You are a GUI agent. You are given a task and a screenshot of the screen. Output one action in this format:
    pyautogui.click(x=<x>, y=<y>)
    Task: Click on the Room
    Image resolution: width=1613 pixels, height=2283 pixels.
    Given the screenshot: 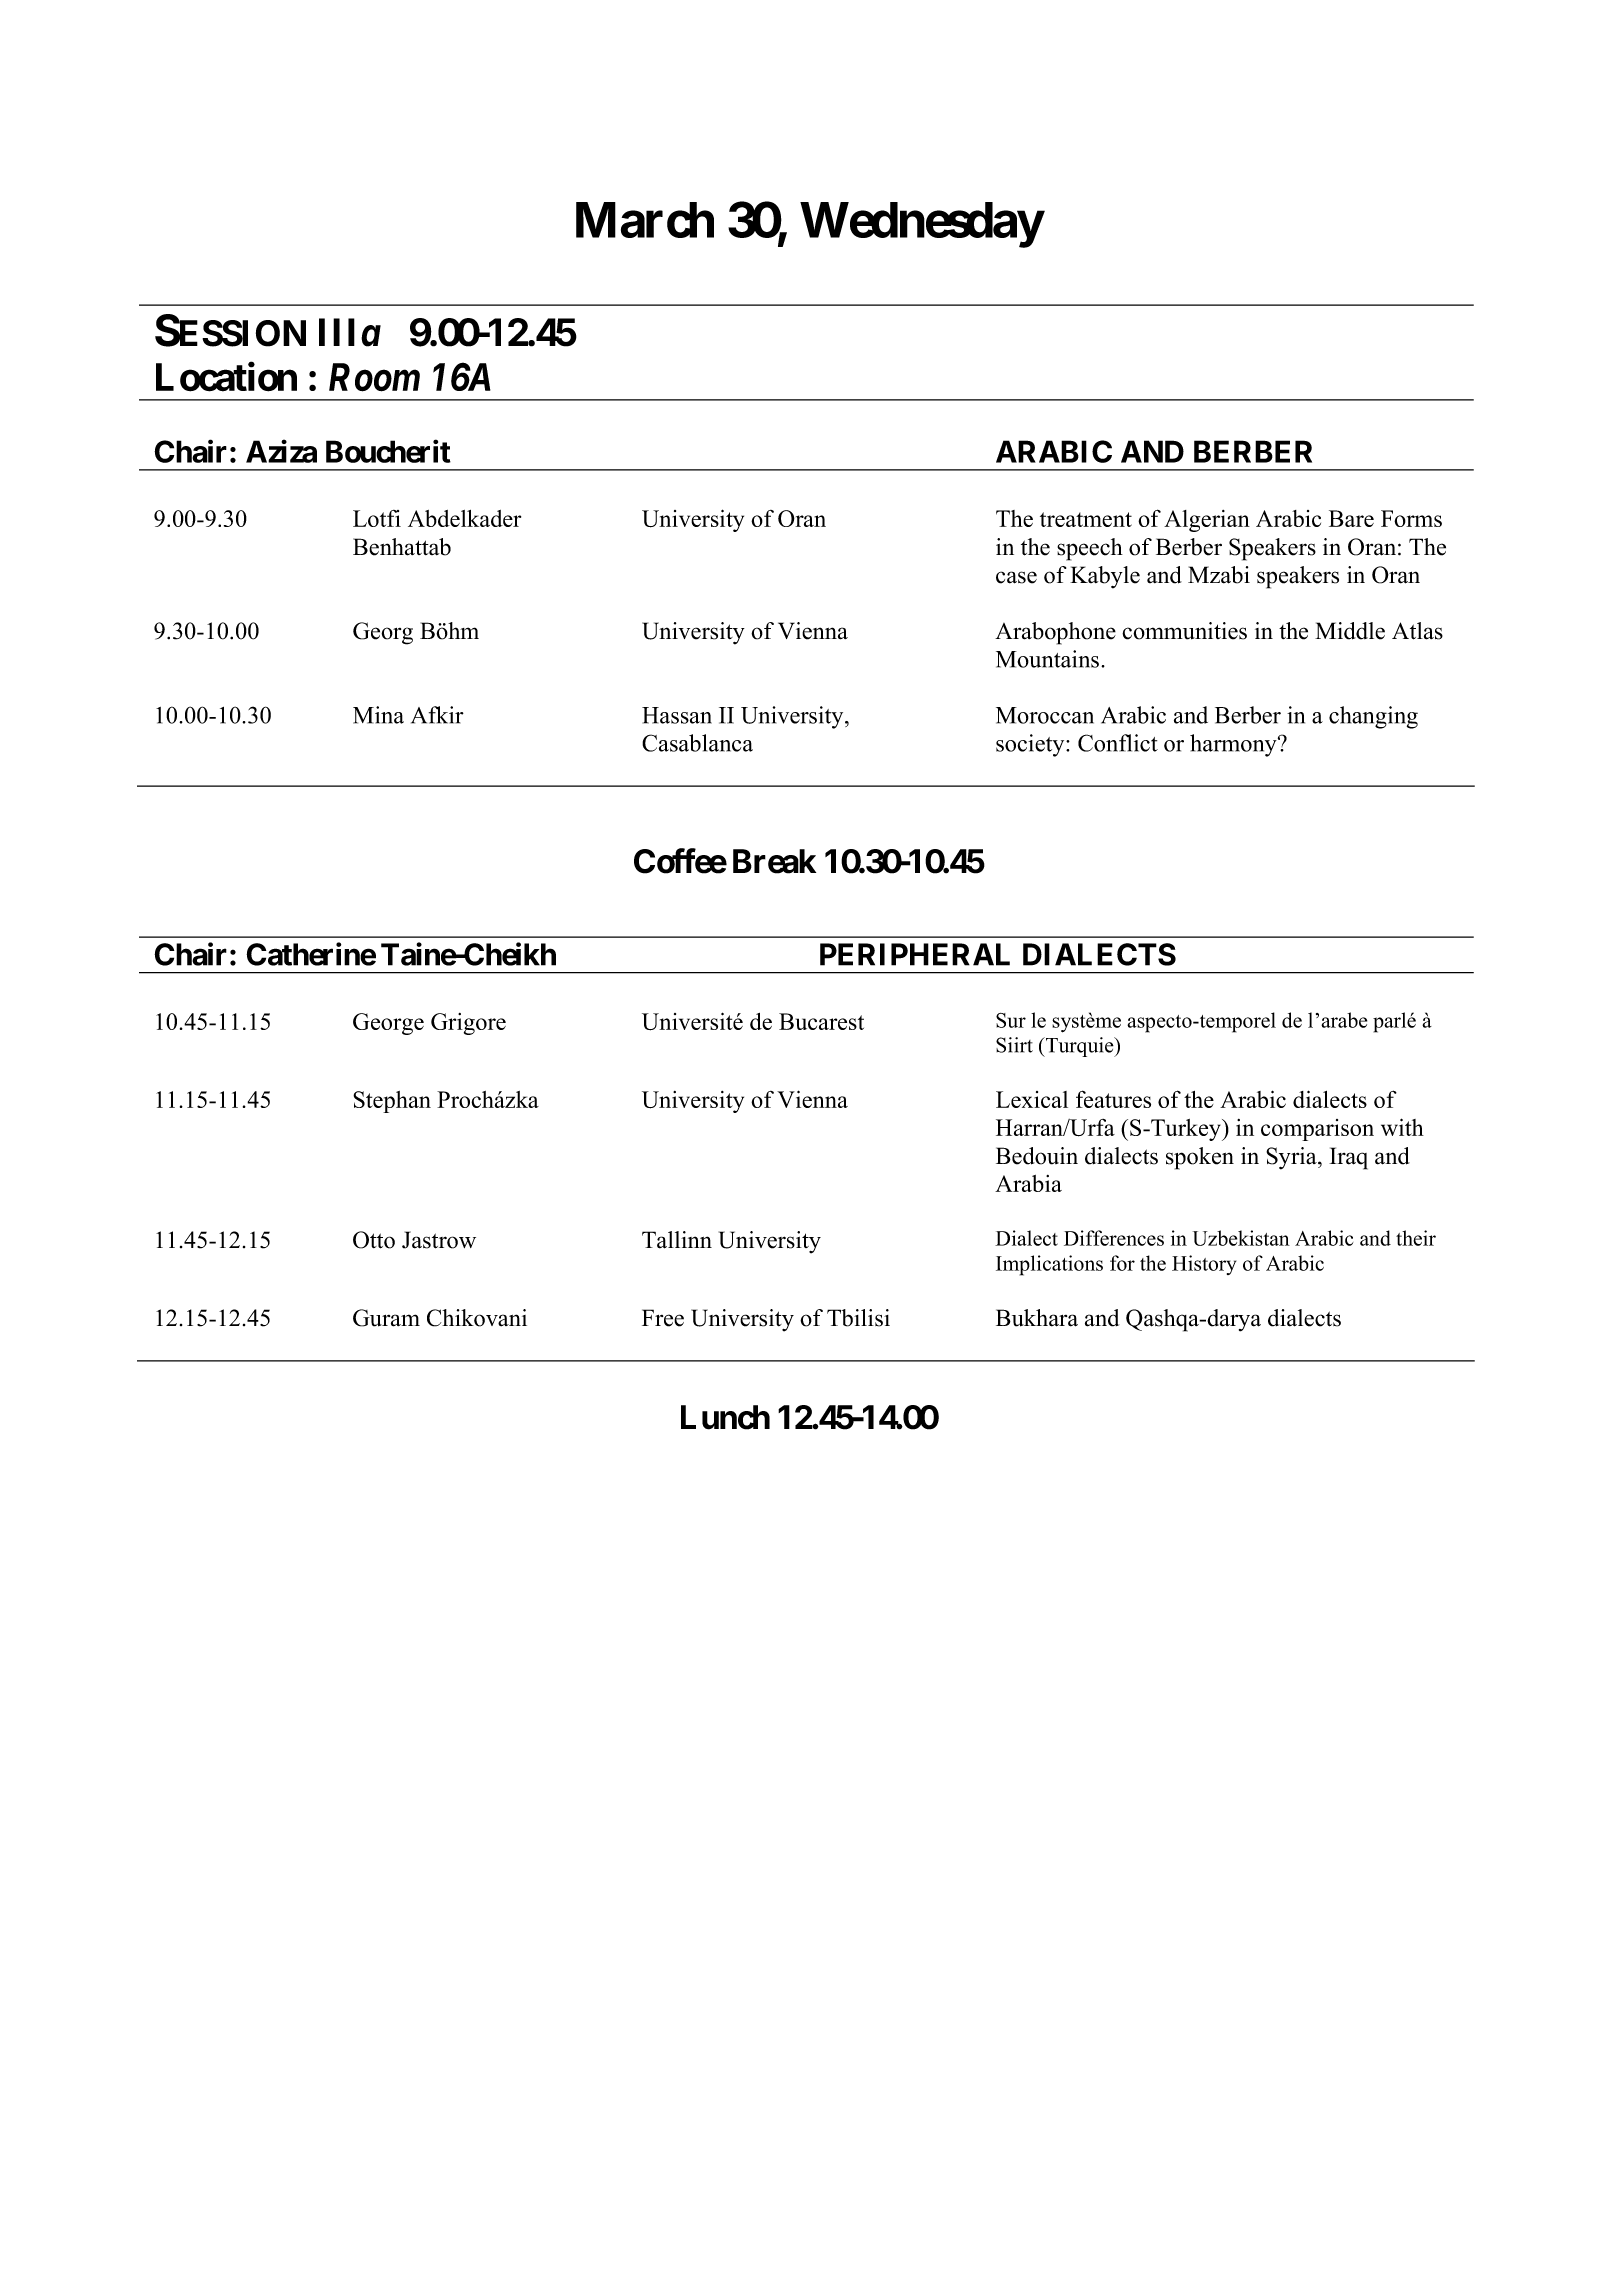 What is the action you would take?
    pyautogui.click(x=374, y=377)
